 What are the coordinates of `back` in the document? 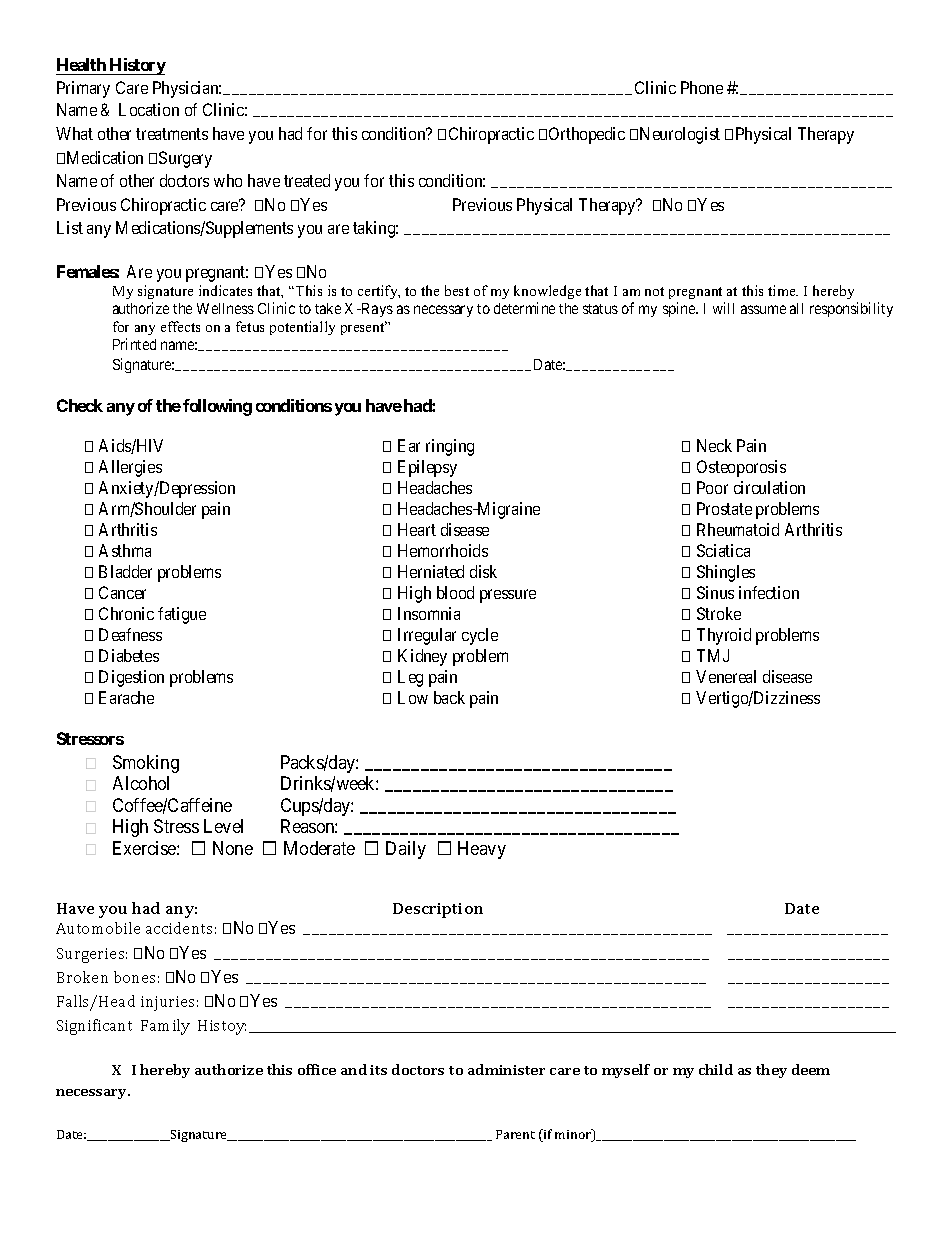 It's located at (449, 697).
